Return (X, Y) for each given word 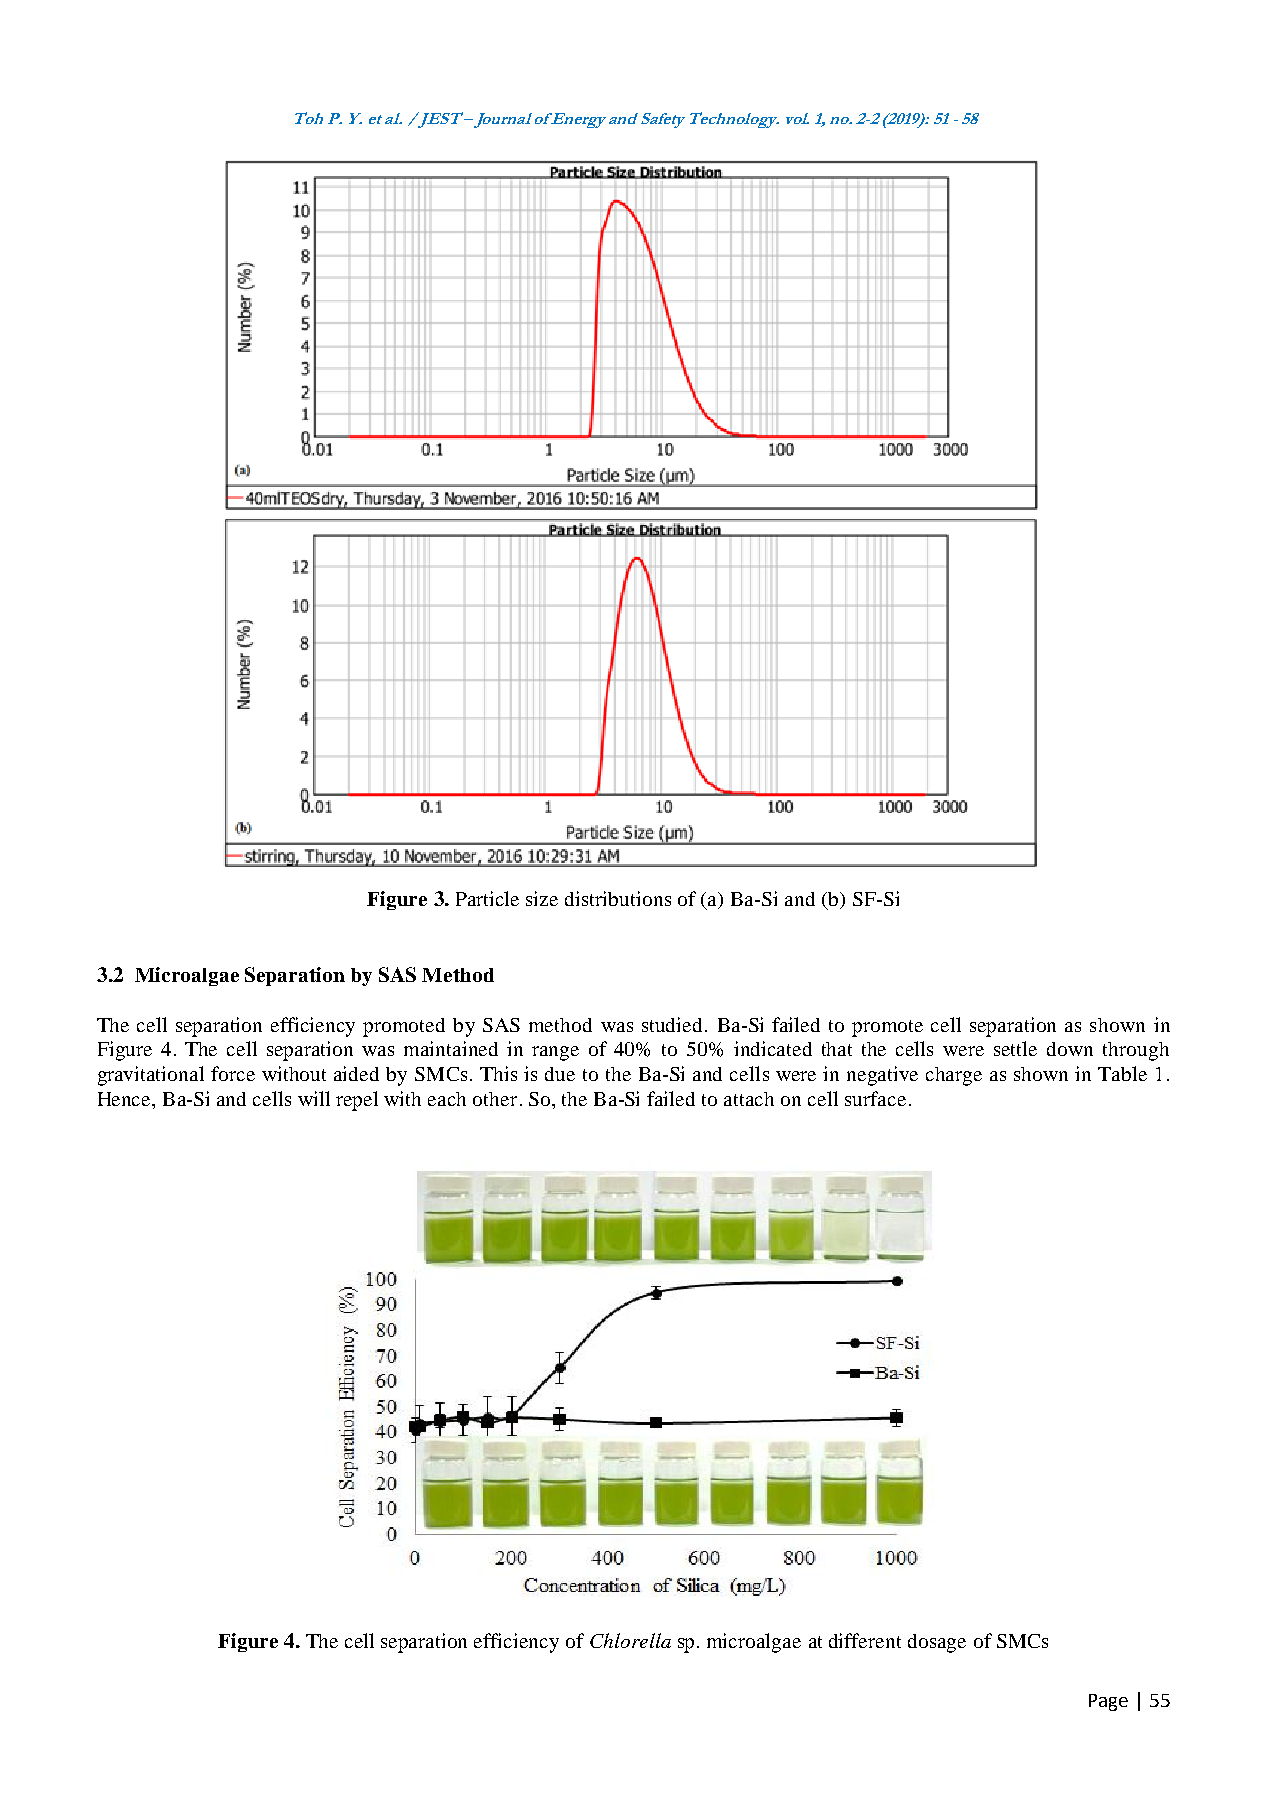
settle (1015, 1048)
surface (875, 1098)
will (314, 1098)
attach (749, 1099)
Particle (487, 898)
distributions (618, 898)
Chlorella (630, 1640)
